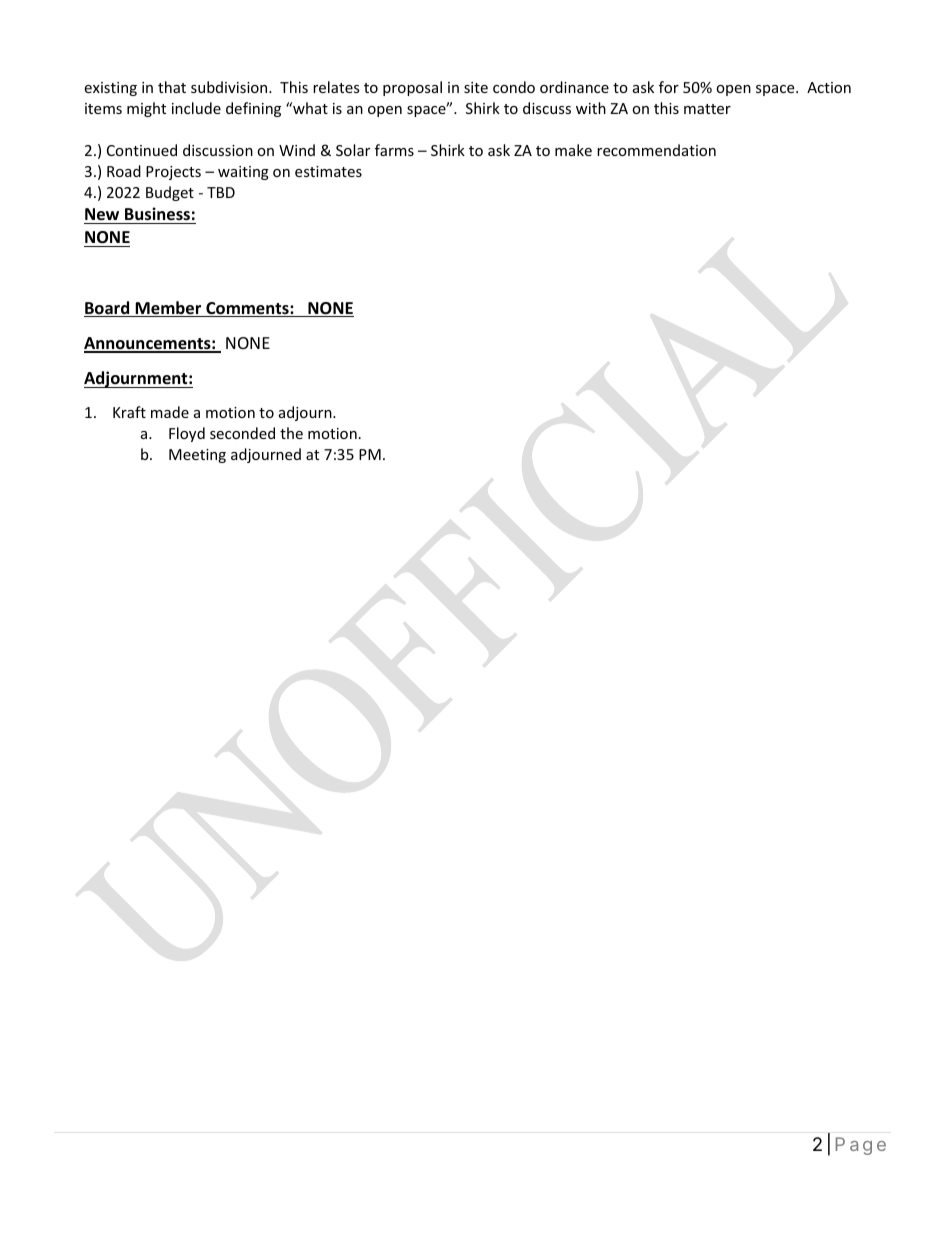 The image size is (952, 1233). Describe the element at coordinates (656, 150) in the page. I see `recommendation` at that location.
